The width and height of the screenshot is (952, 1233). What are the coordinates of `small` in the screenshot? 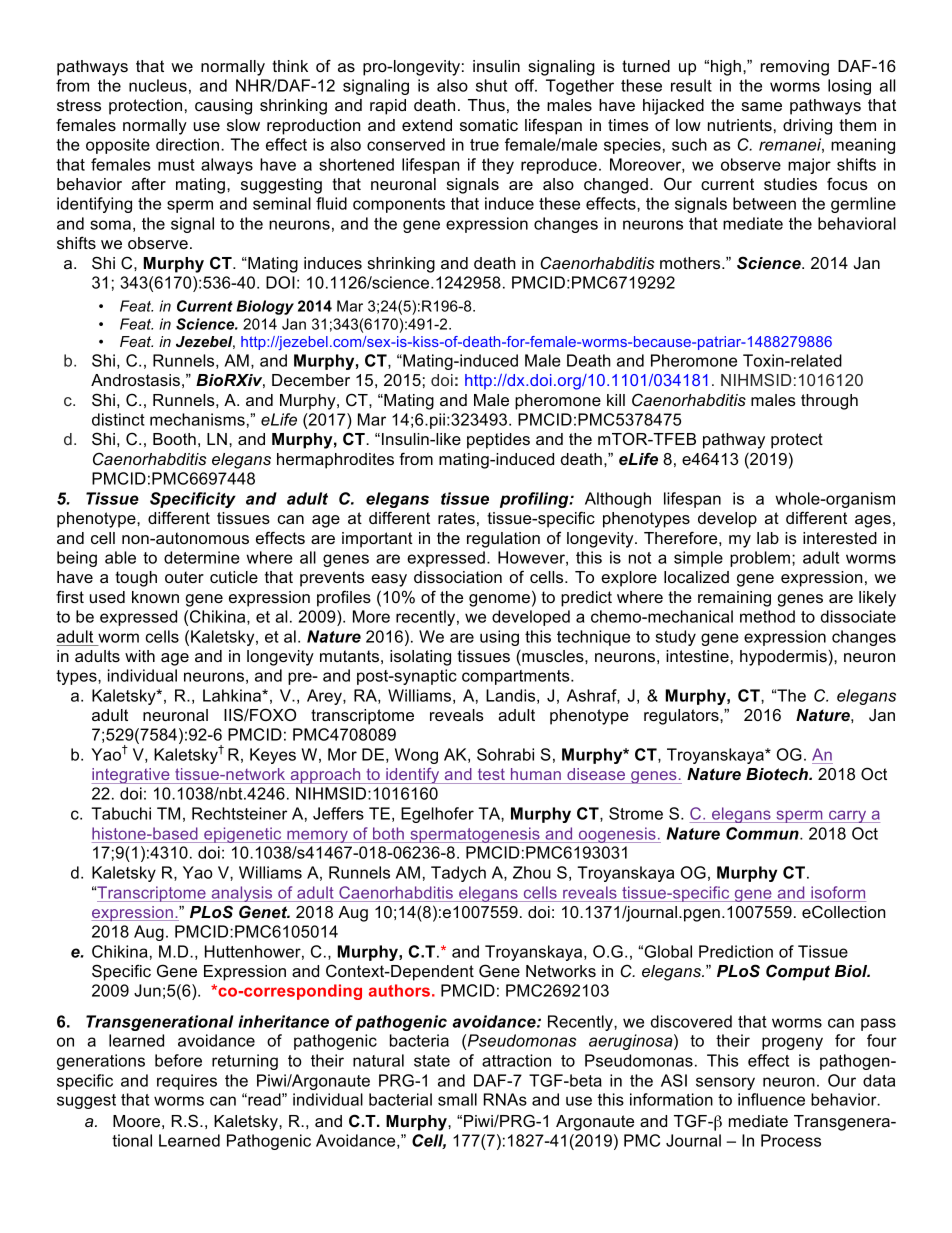 It's located at (457, 1099).
